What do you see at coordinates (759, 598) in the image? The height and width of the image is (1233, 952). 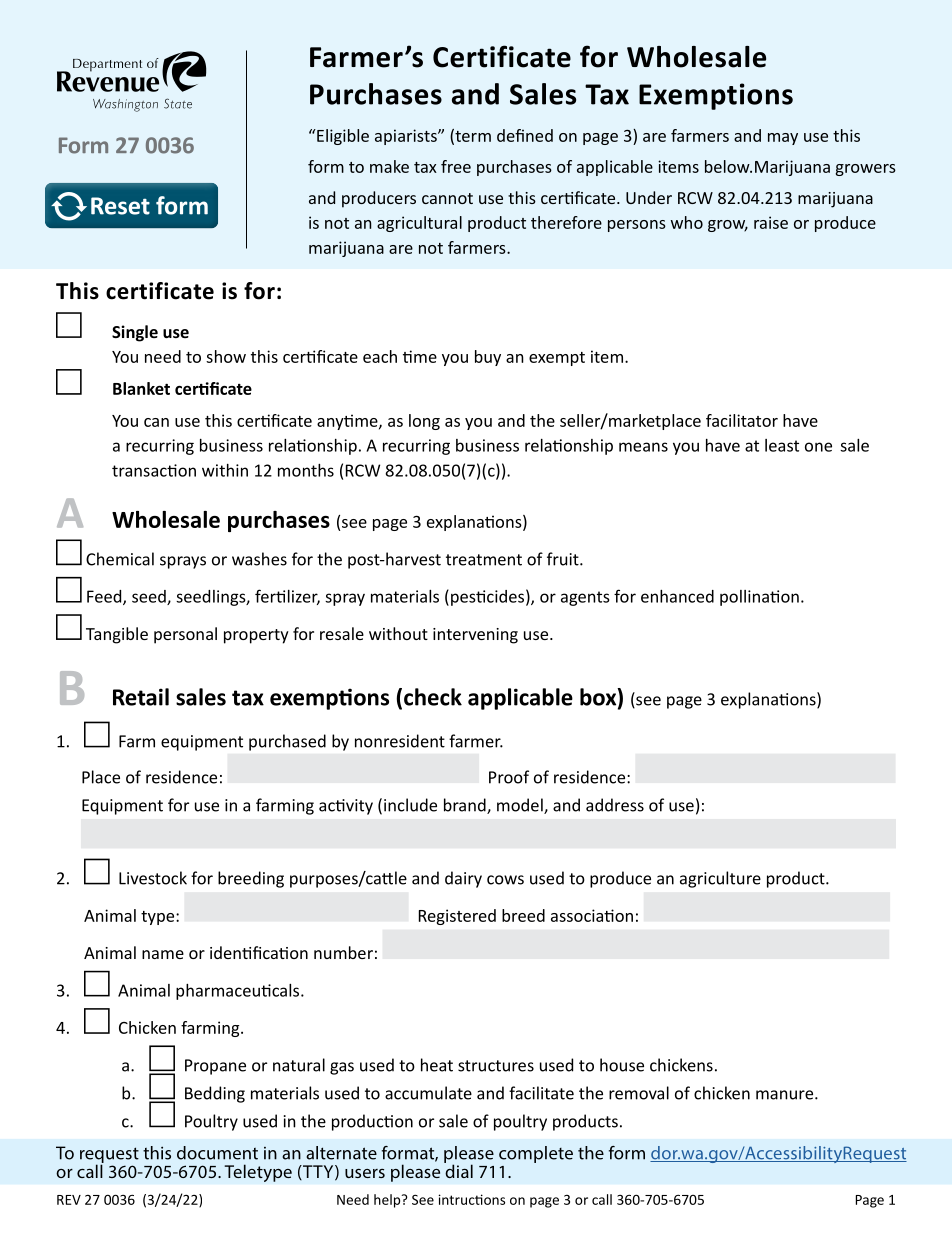 I see `pollination` at bounding box center [759, 598].
